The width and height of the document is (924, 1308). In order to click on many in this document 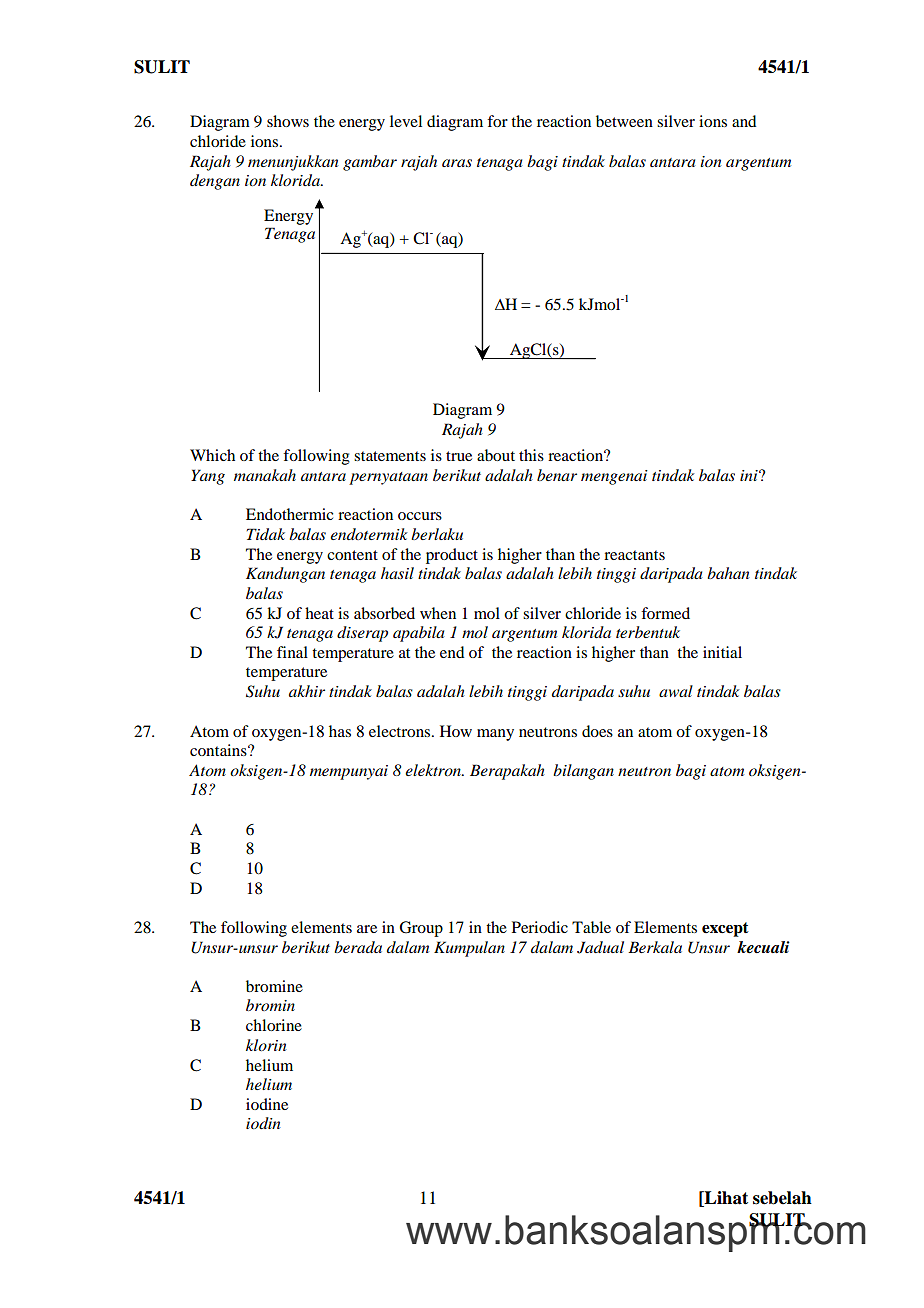, I will do `click(495, 735)`.
